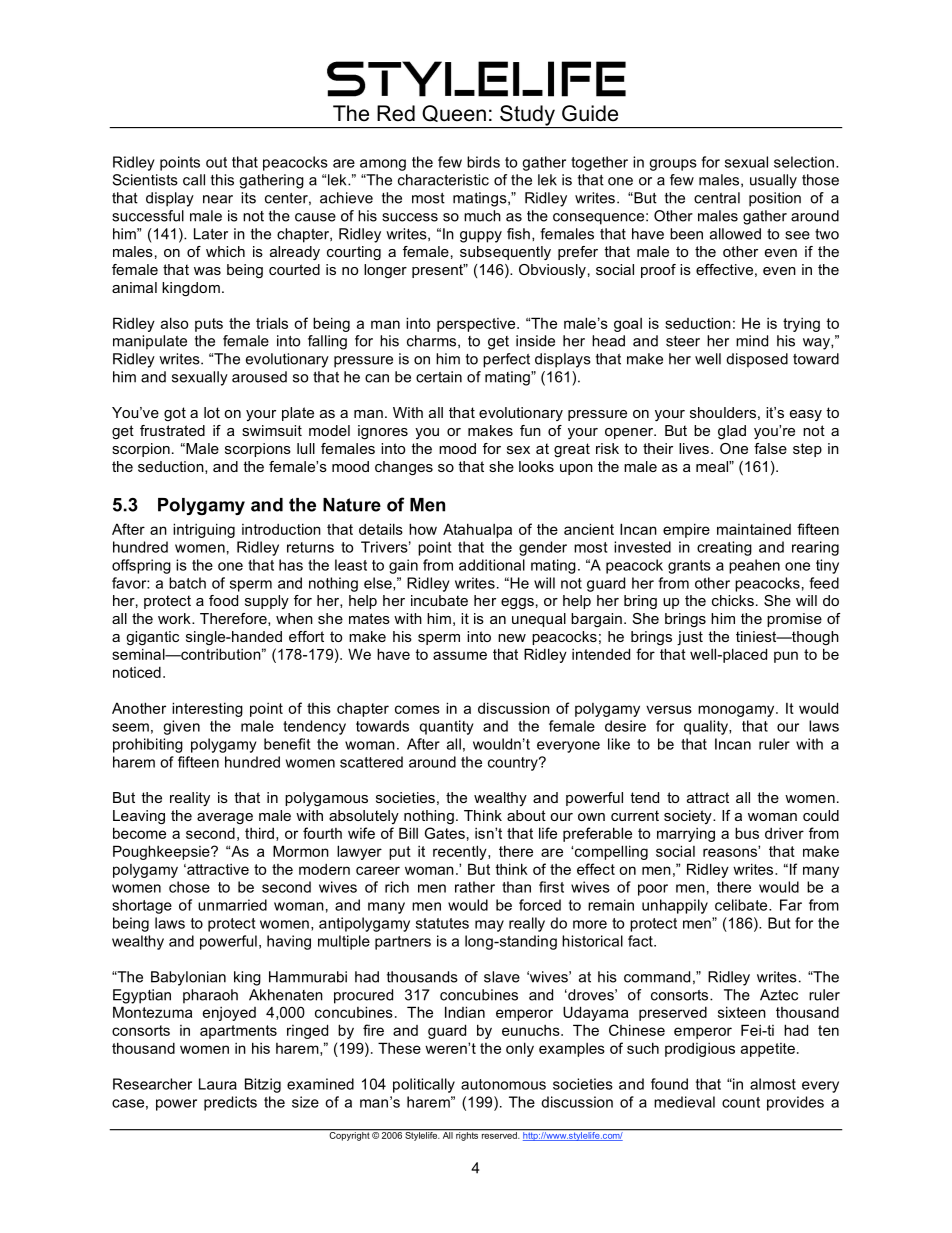 This screenshot has height=1233, width=952. I want to click on food, so click(223, 600).
